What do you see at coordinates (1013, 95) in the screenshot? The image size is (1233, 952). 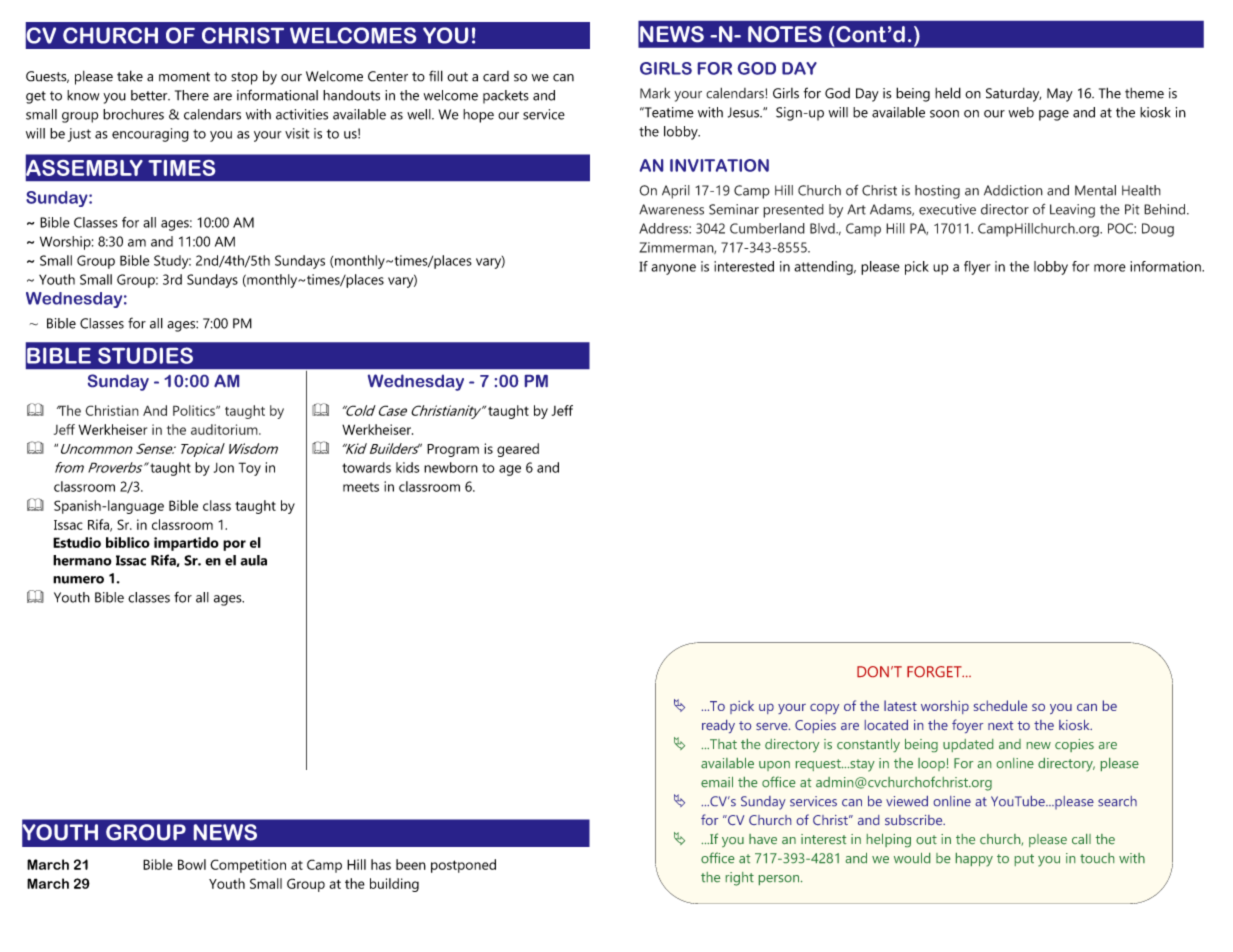 I see `Saturday` at bounding box center [1013, 95].
